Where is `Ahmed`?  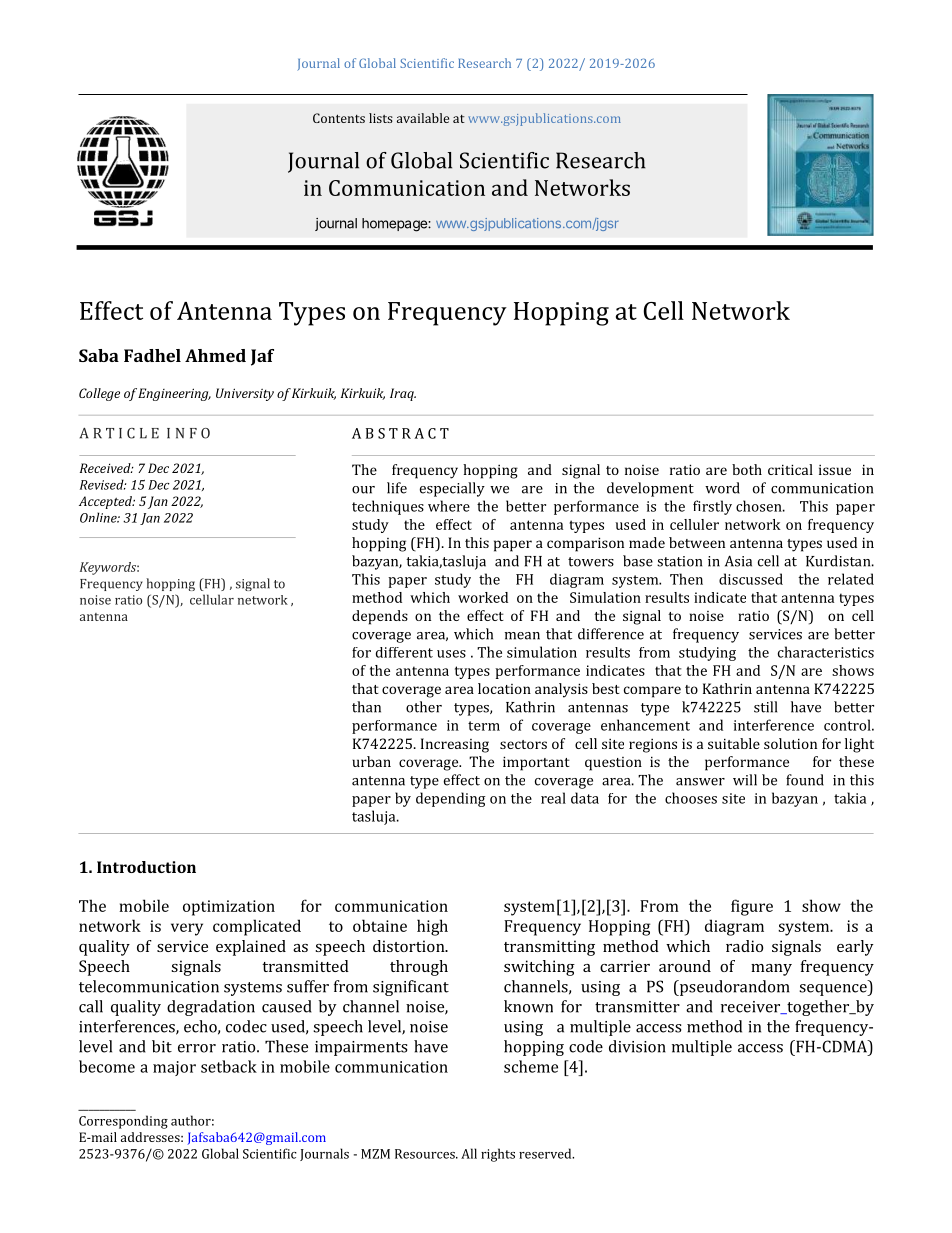
Ahmed is located at coordinates (215, 355).
